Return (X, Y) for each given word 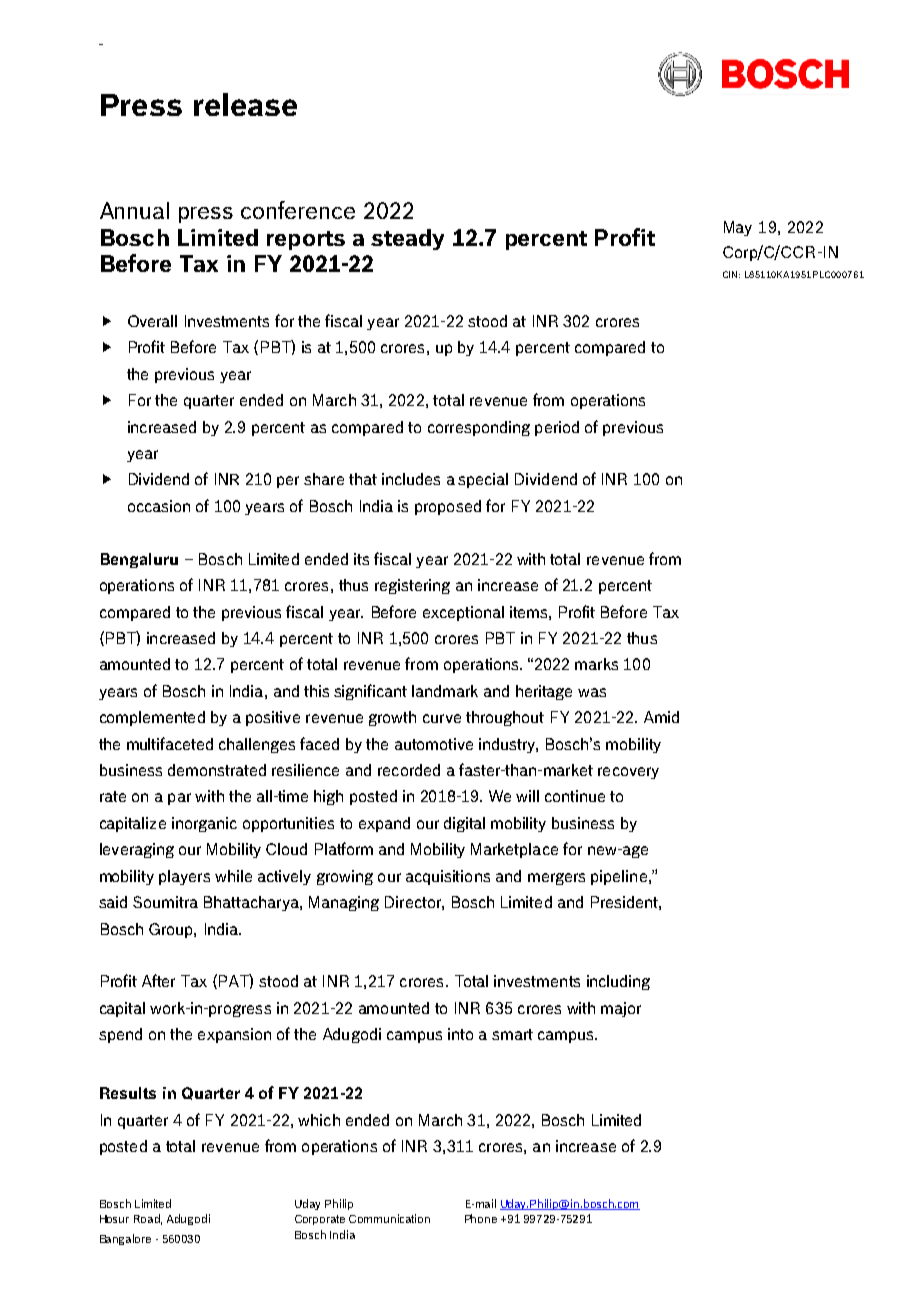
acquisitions (448, 877)
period (557, 428)
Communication (389, 1218)
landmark (445, 691)
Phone (481, 1218)
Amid (661, 717)
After (158, 980)
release (245, 104)
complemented (152, 718)
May (738, 228)
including (618, 982)
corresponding (479, 428)
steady (407, 239)
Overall (152, 321)
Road (148, 1219)
